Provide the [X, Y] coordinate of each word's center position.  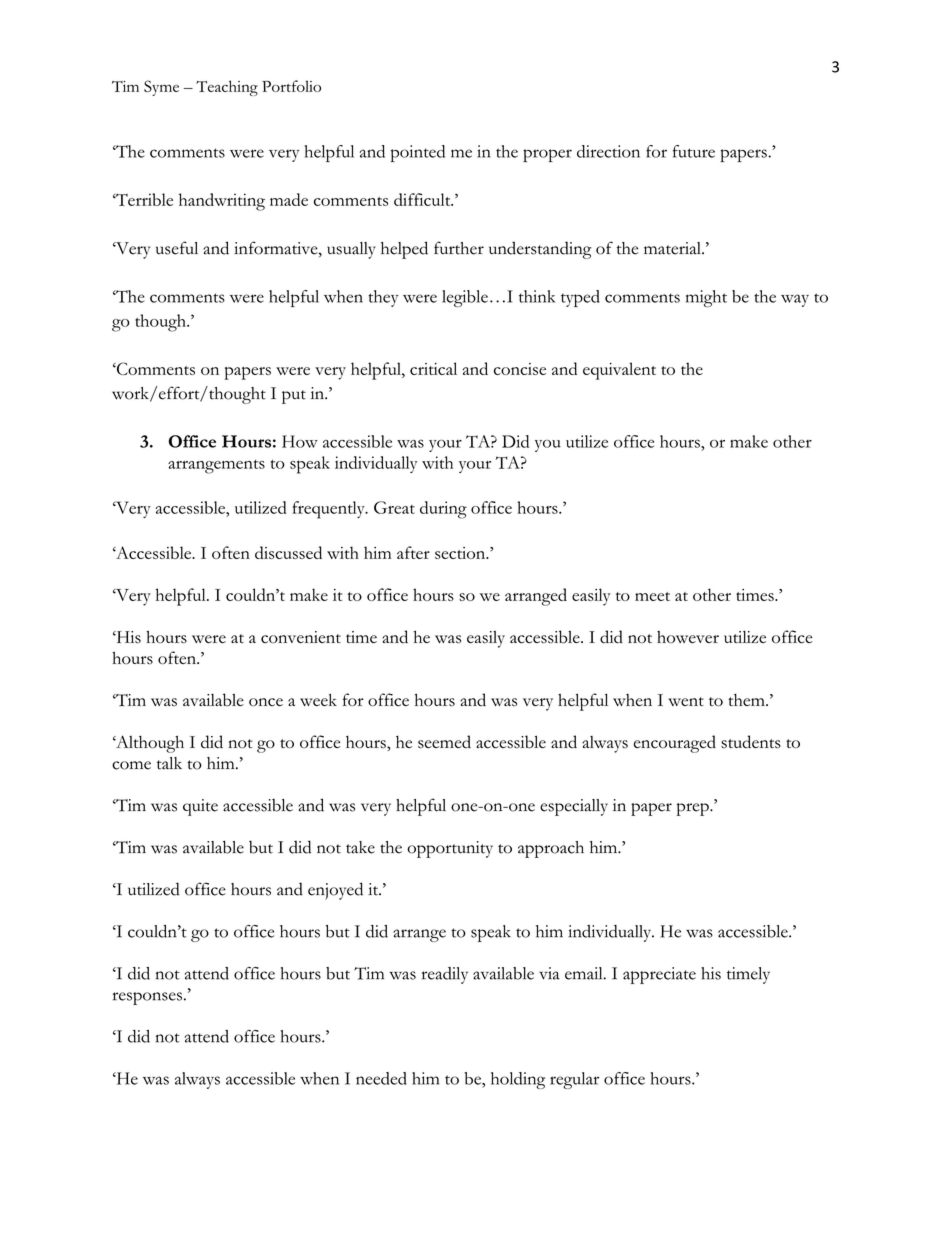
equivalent [619, 371]
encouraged [674, 744]
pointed [418, 153]
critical [433, 368]
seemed [444, 742]
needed [381, 1078]
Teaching [227, 88]
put [294, 397]
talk [169, 763]
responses [147, 998]
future [694, 151]
